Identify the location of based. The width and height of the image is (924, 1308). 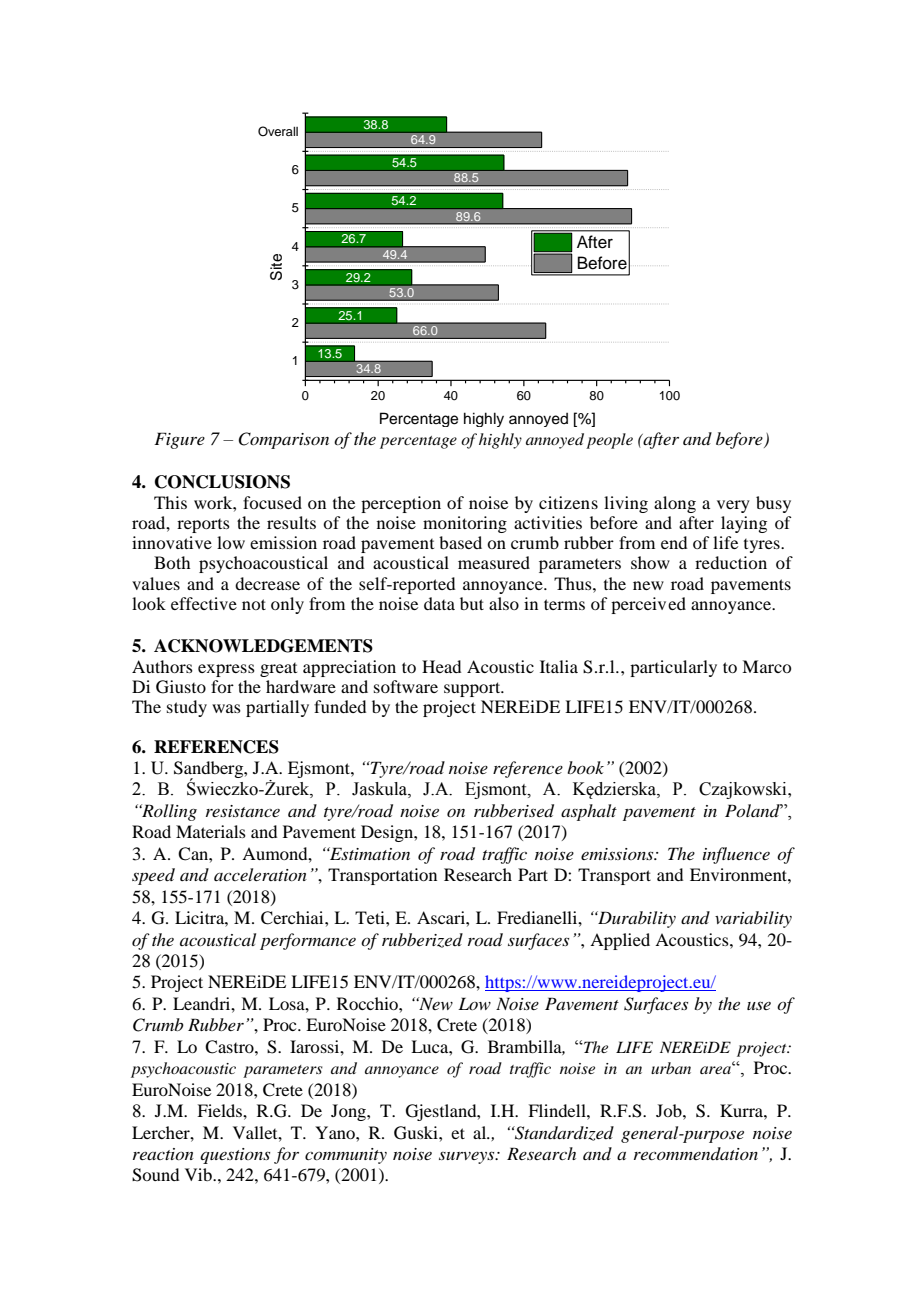
(460, 542).
